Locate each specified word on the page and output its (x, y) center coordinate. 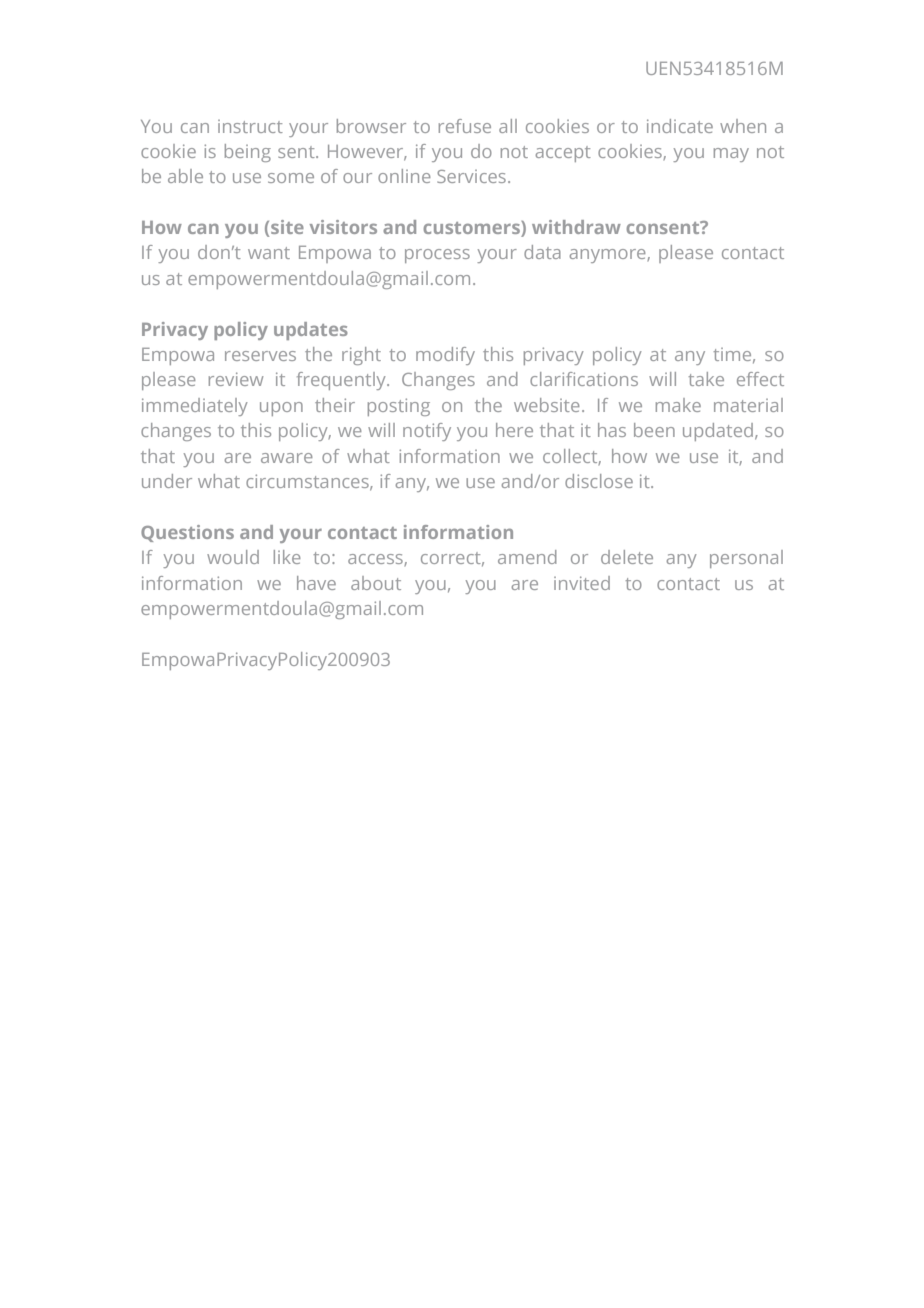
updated (719, 432)
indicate (680, 126)
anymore (609, 256)
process (437, 256)
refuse (465, 126)
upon (281, 409)
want (269, 253)
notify (427, 432)
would (233, 557)
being (248, 153)
